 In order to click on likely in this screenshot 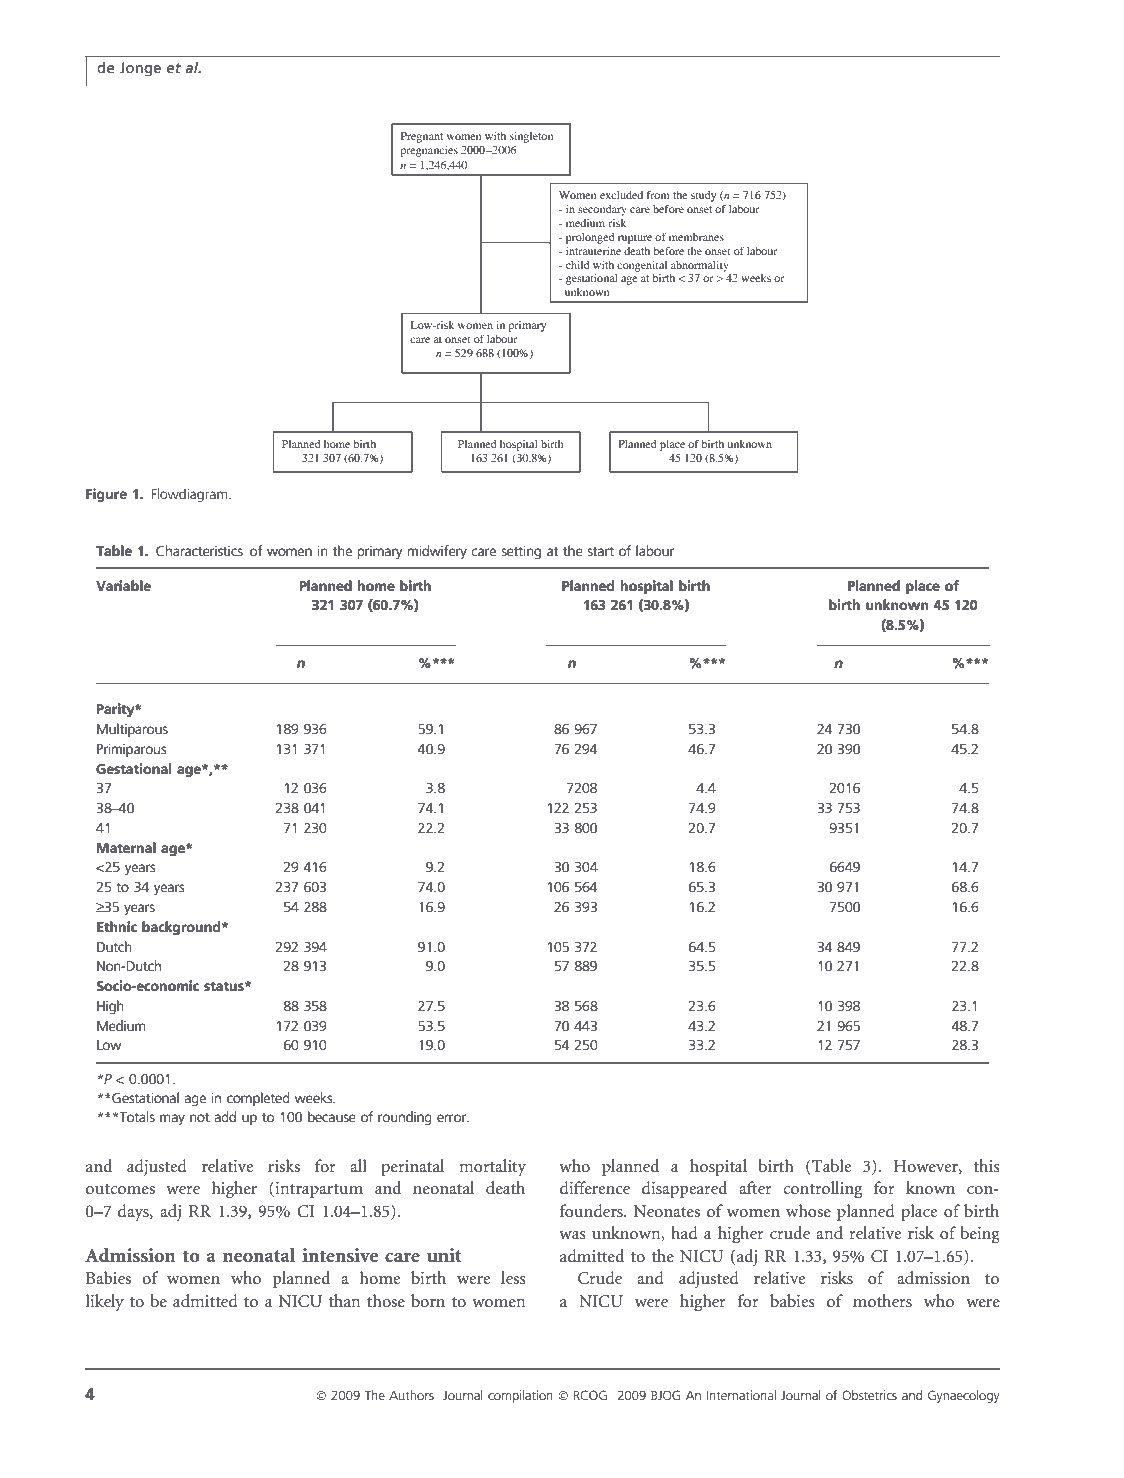, I will do `click(105, 1302)`.
